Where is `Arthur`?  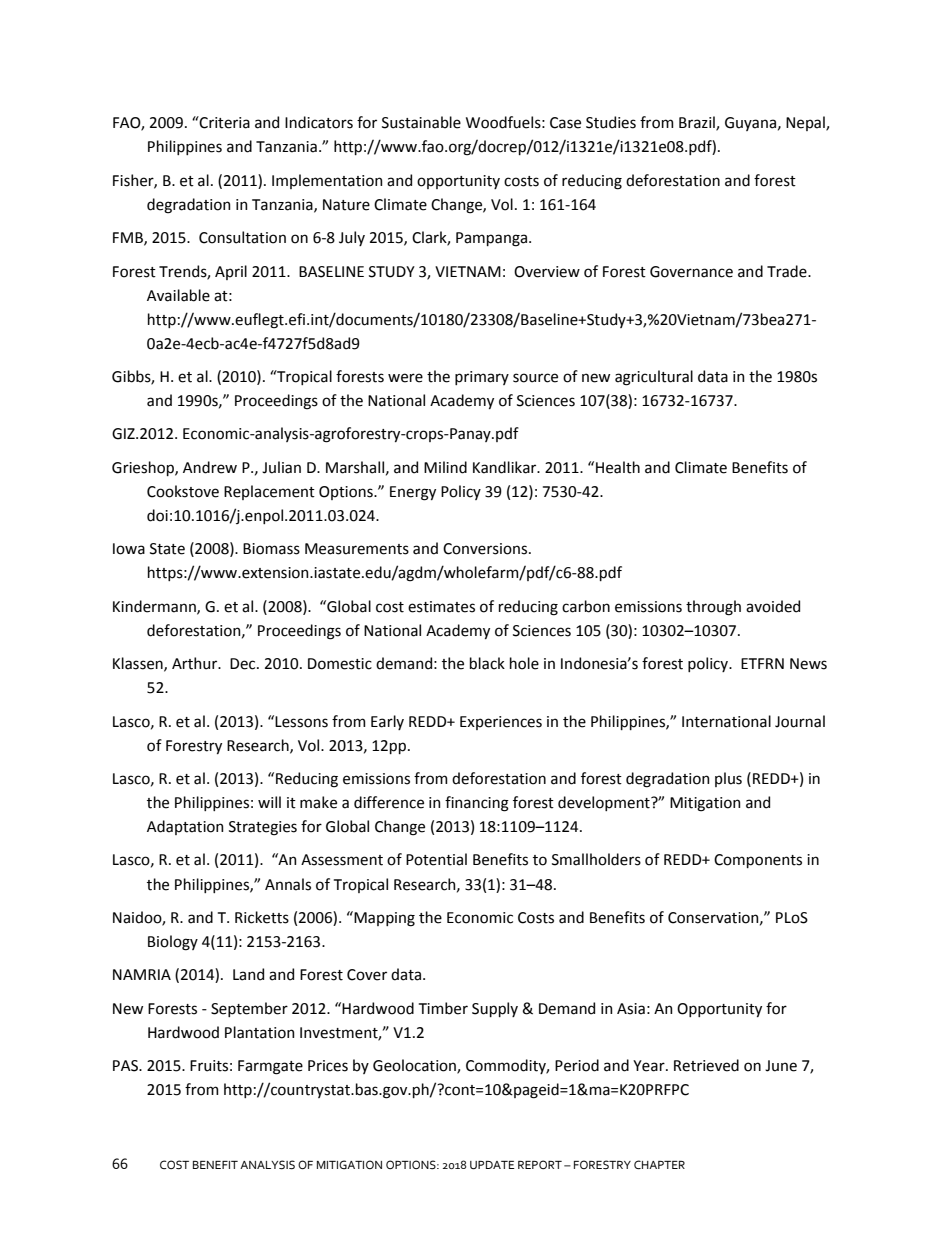
Arthur is located at coordinates (196, 663).
